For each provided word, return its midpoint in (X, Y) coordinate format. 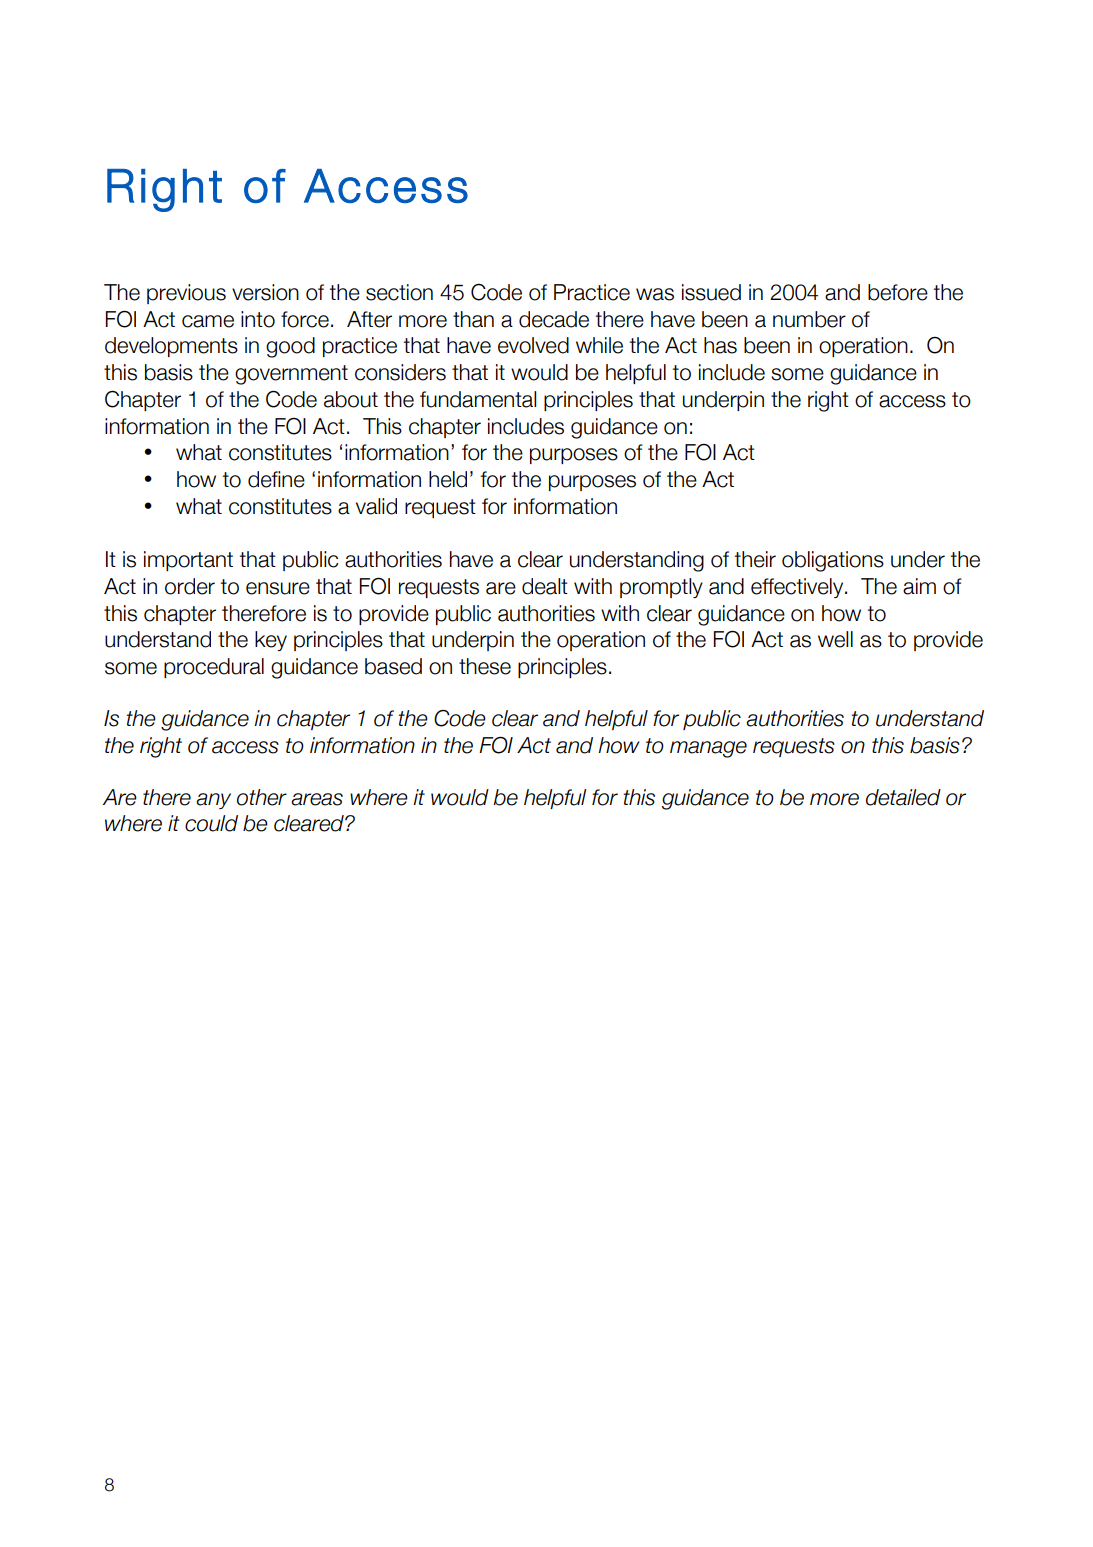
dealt (545, 586)
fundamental (478, 399)
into (258, 319)
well (835, 639)
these (485, 666)
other (262, 797)
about (351, 399)
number (809, 319)
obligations (833, 561)
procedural (214, 668)
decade (554, 319)
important (188, 561)
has (720, 345)
